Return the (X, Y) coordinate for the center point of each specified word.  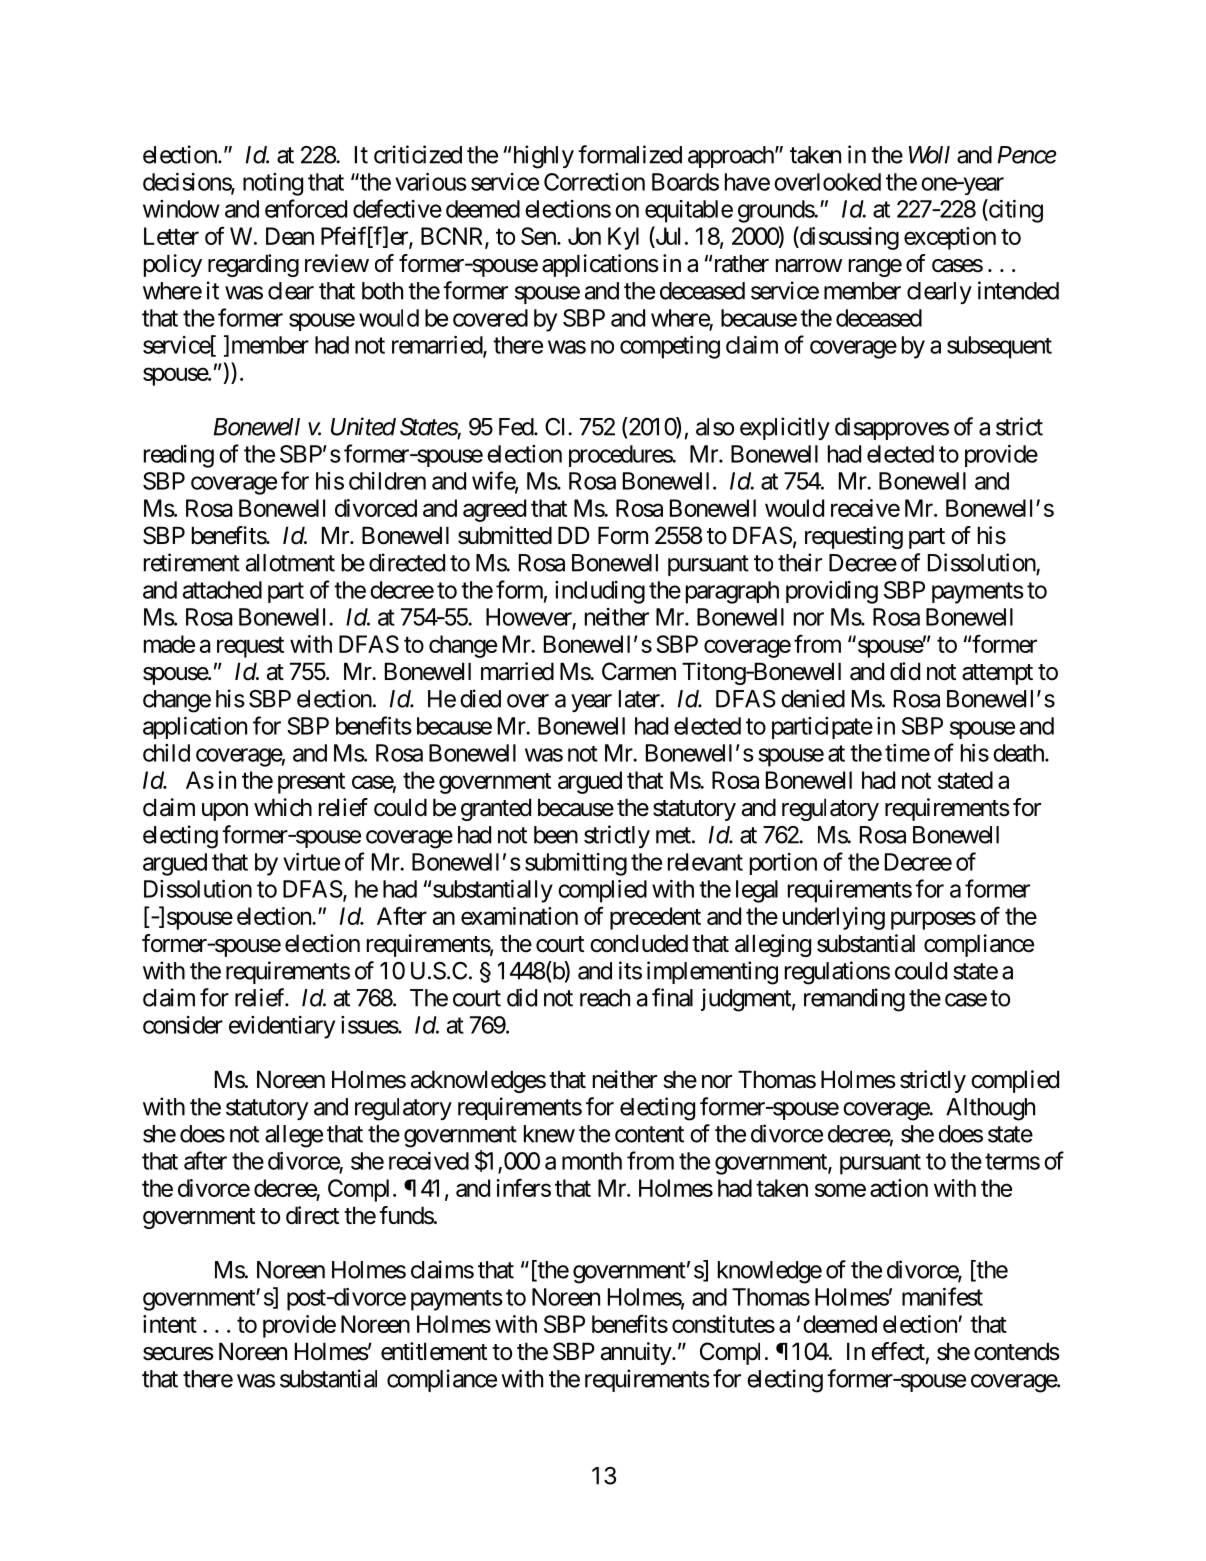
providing (832, 592)
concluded (639, 943)
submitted (505, 535)
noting (273, 184)
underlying (834, 918)
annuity (637, 1353)
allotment (290, 563)
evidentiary (282, 1027)
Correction (594, 182)
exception (950, 238)
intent (170, 1324)
